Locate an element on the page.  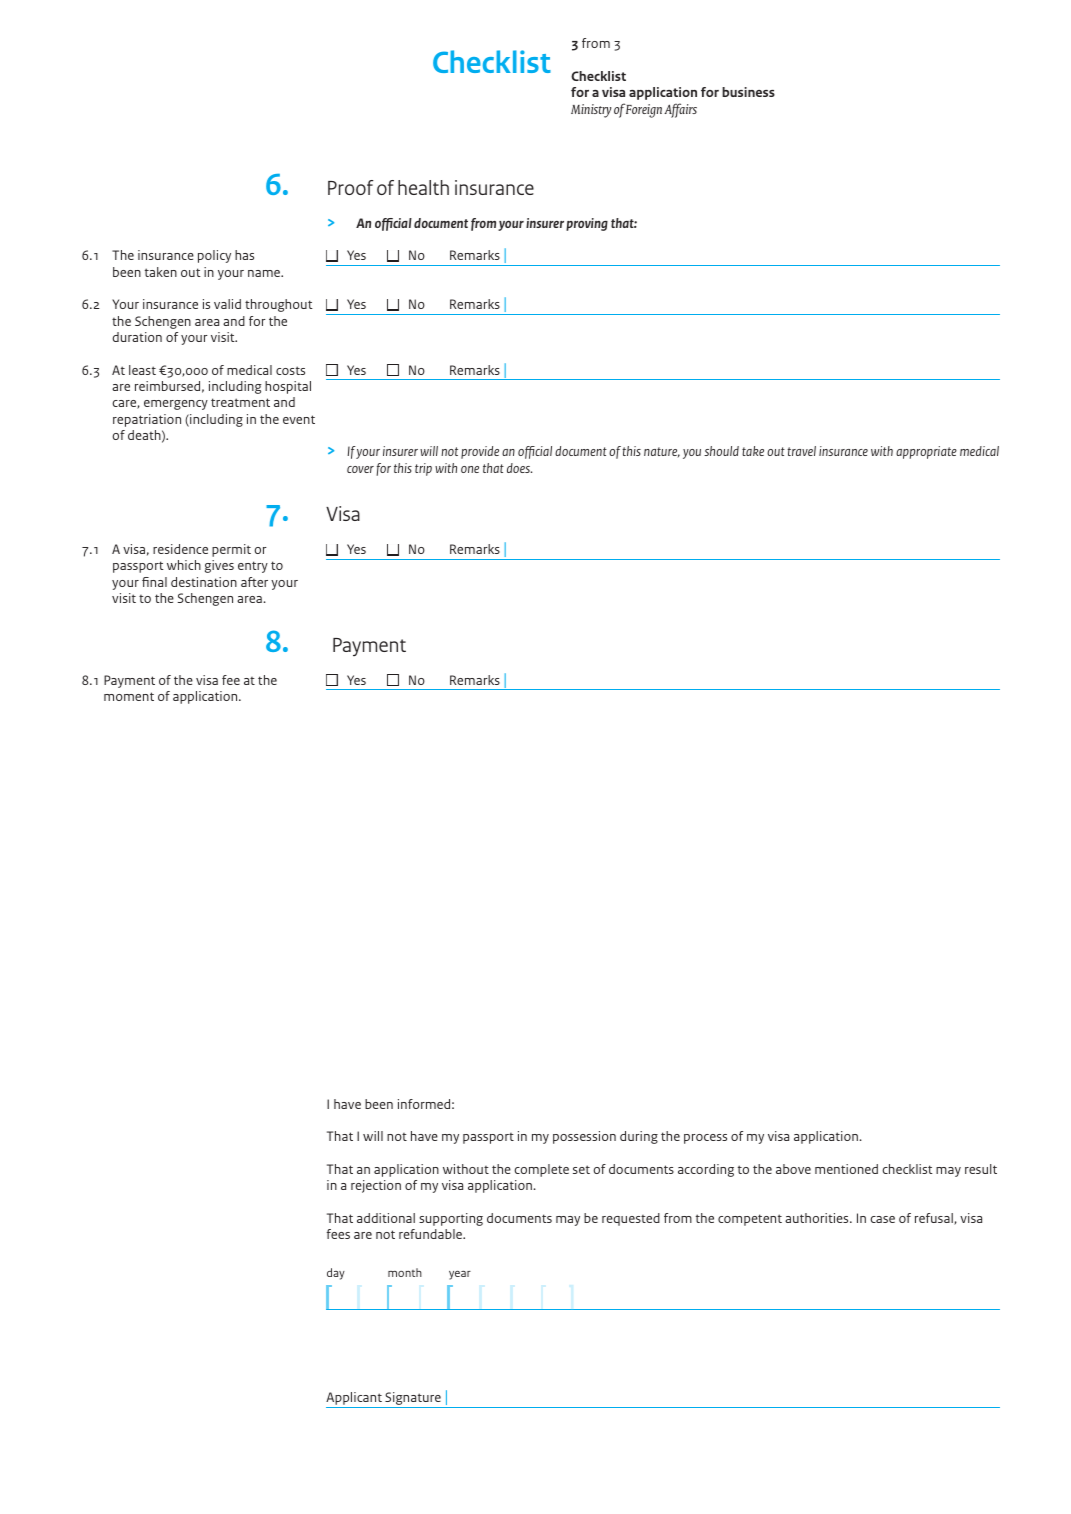
appropriate is located at coordinates (926, 452).
